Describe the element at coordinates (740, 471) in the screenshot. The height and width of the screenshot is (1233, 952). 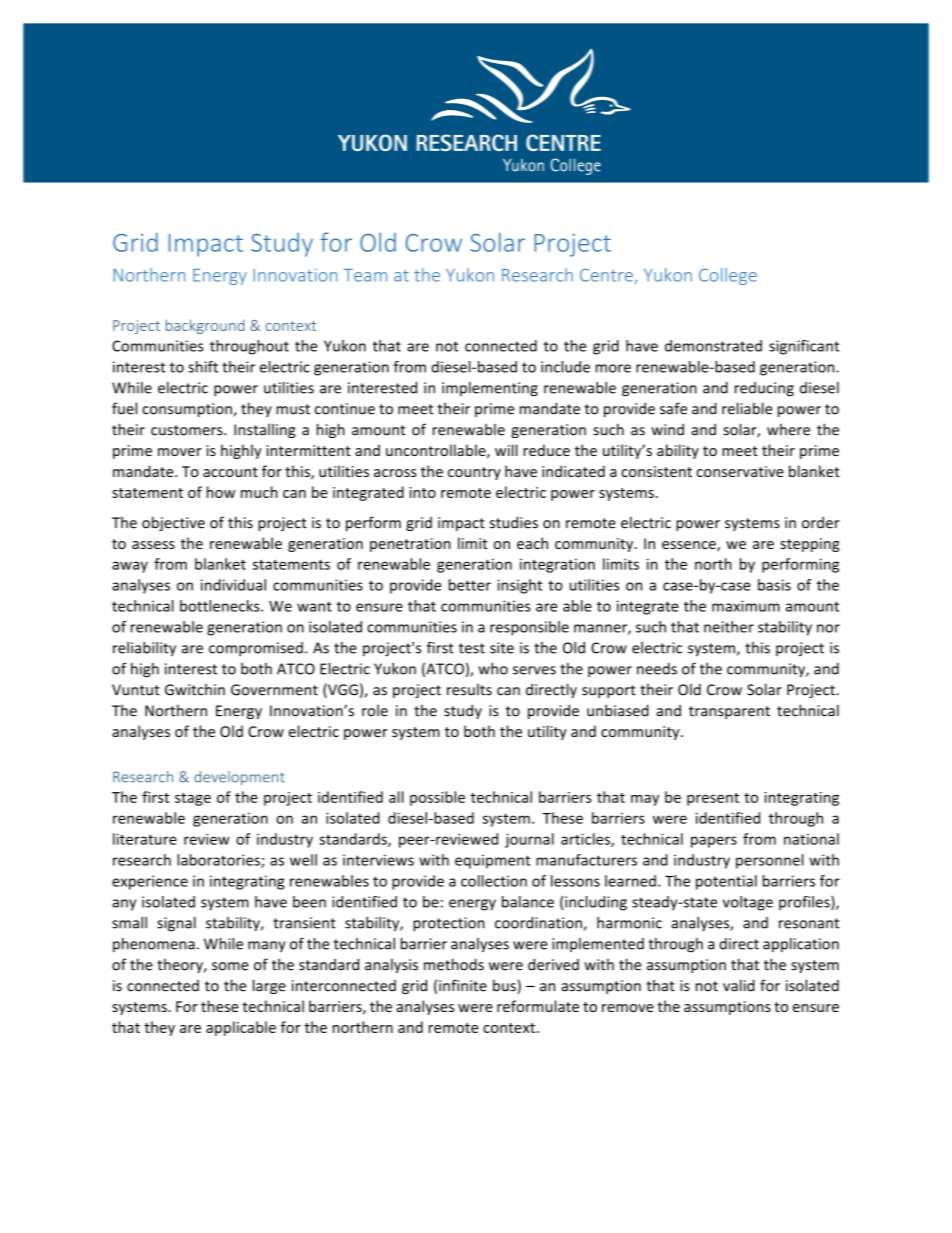
I see `conservative` at that location.
